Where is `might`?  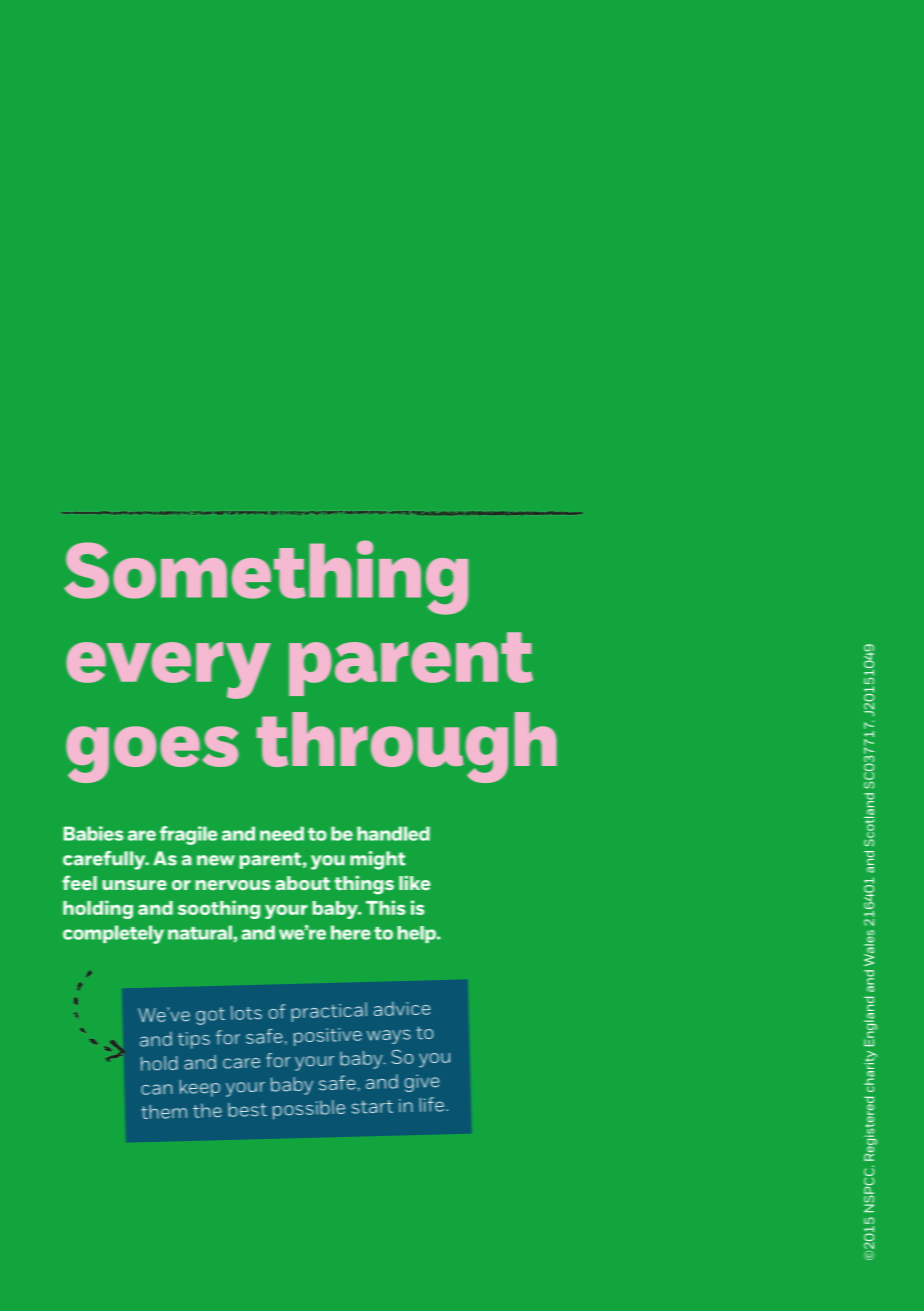
might is located at coordinates (378, 860).
